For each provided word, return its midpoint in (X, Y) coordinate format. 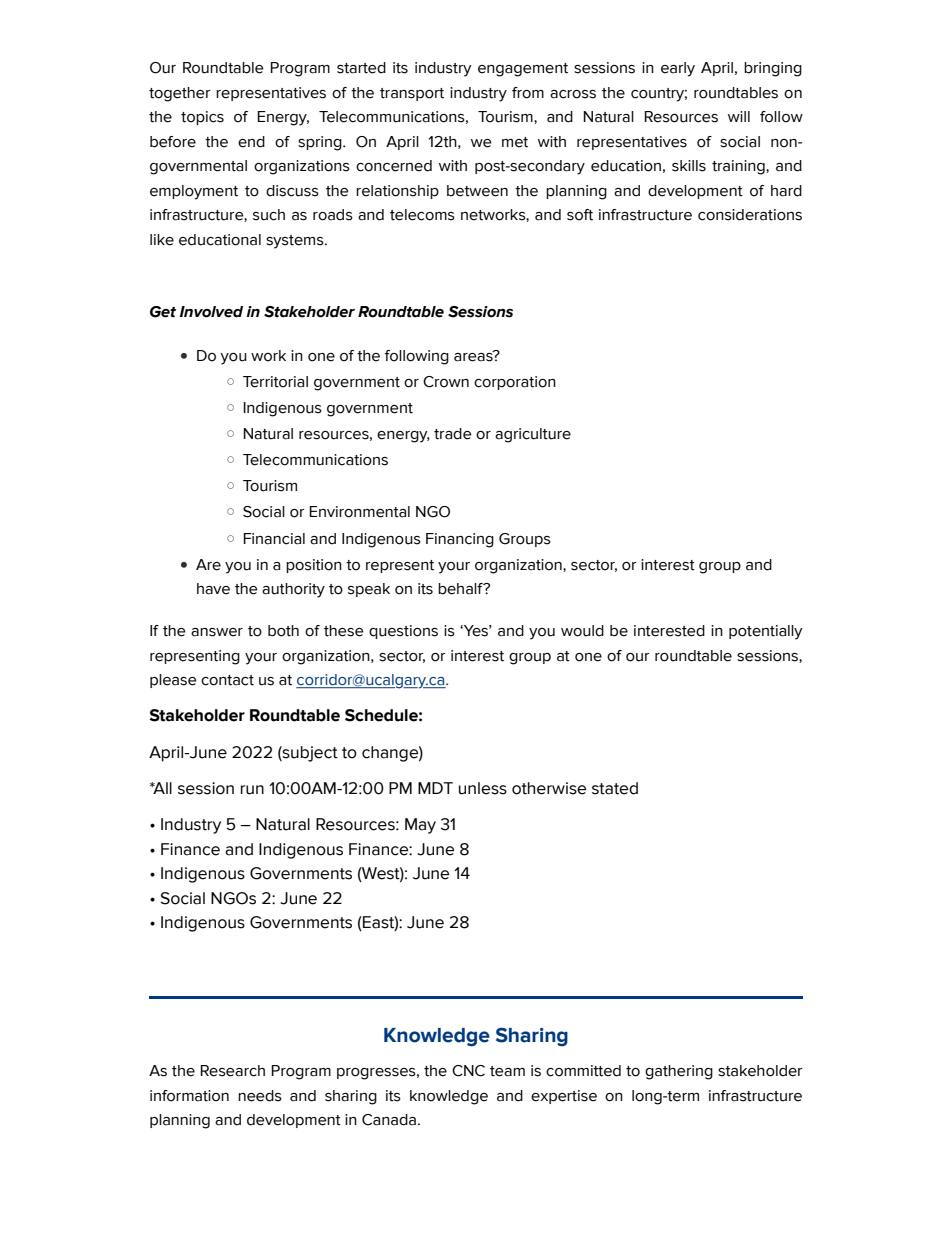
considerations (750, 215)
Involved (211, 312)
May (420, 826)
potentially (766, 632)
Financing (460, 540)
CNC (468, 1071)
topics (202, 118)
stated (615, 788)
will (739, 116)
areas (474, 356)
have (213, 589)
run (252, 790)
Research (232, 1071)
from (528, 93)
